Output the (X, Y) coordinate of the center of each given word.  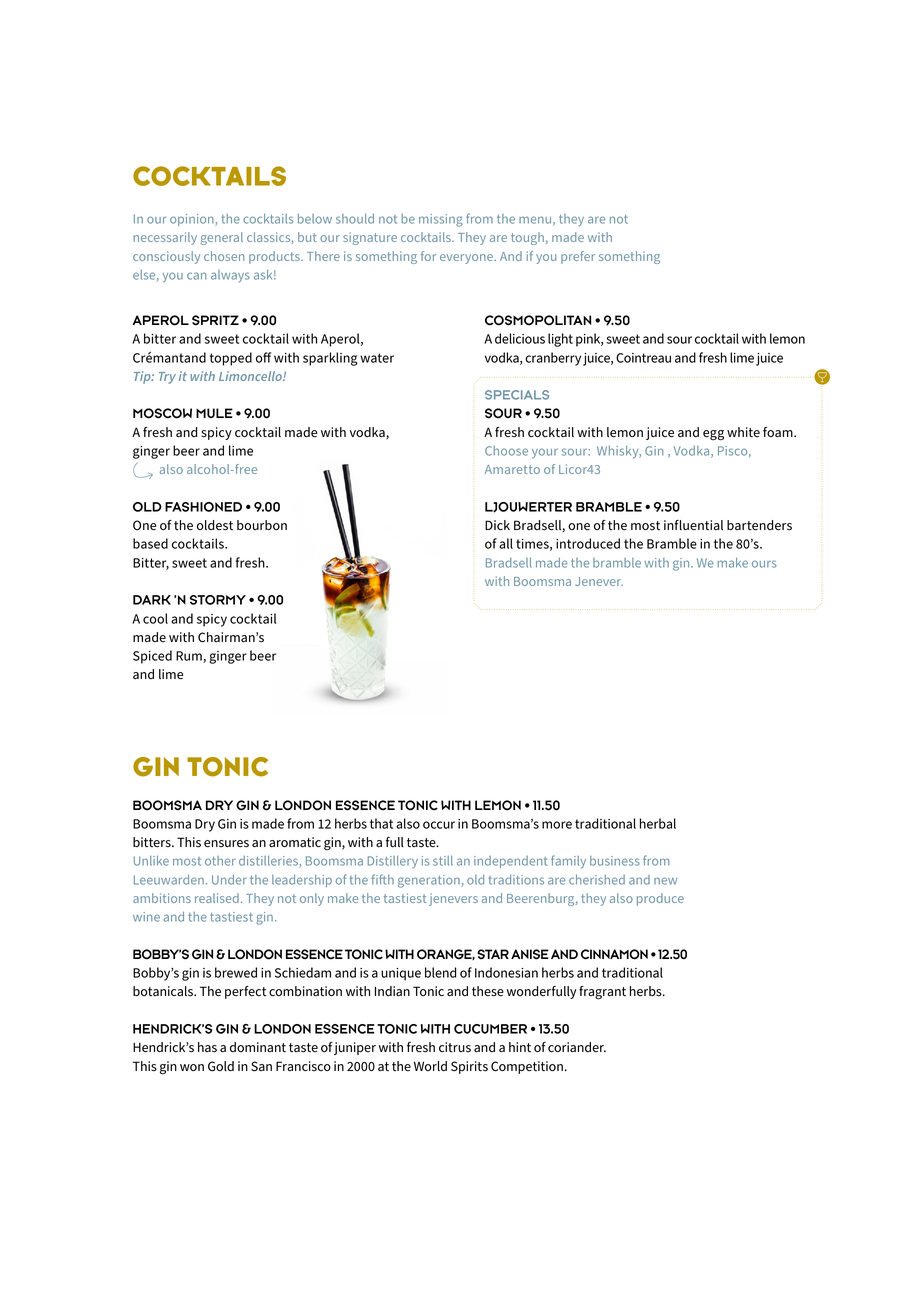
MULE (214, 413)
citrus (455, 1047)
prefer (578, 257)
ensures (226, 844)
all (506, 543)
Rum (190, 657)
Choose (506, 451)
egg (713, 435)
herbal (658, 823)
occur (439, 825)
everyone (467, 259)
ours (764, 564)
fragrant (602, 993)
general (222, 238)
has (207, 1047)
